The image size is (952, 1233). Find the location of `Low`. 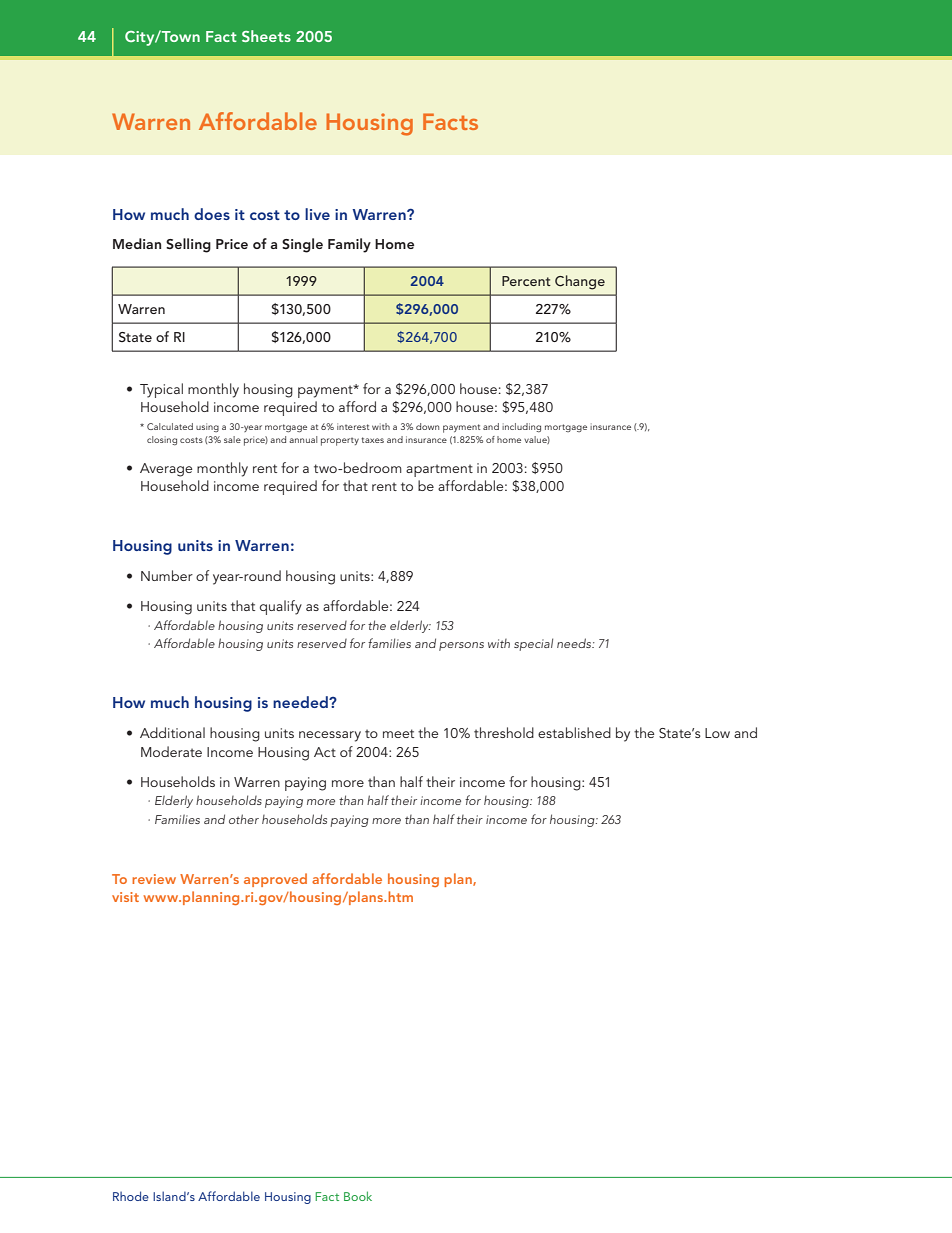

Low is located at coordinates (717, 733).
